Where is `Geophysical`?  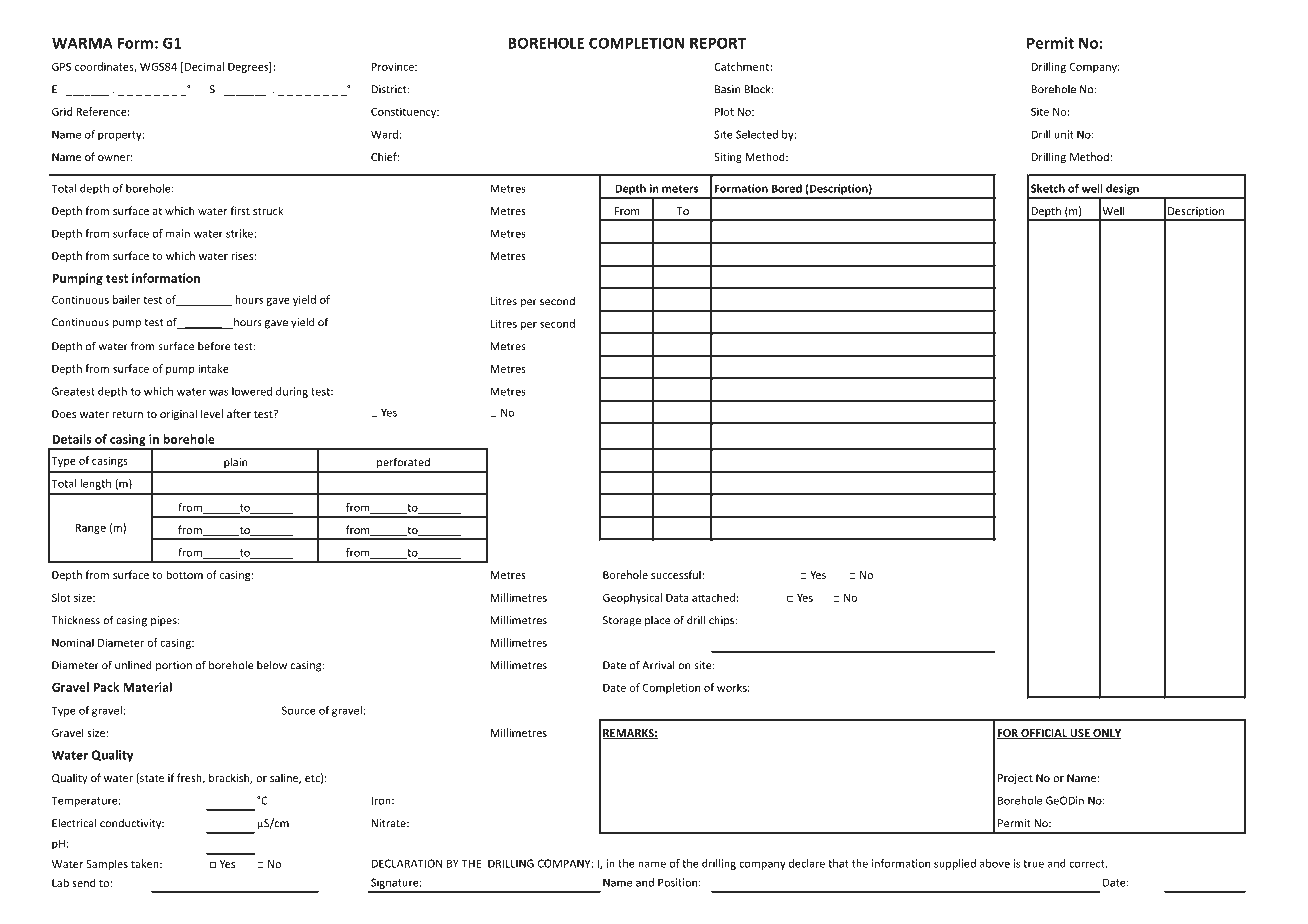
Geophysical is located at coordinates (632, 598).
